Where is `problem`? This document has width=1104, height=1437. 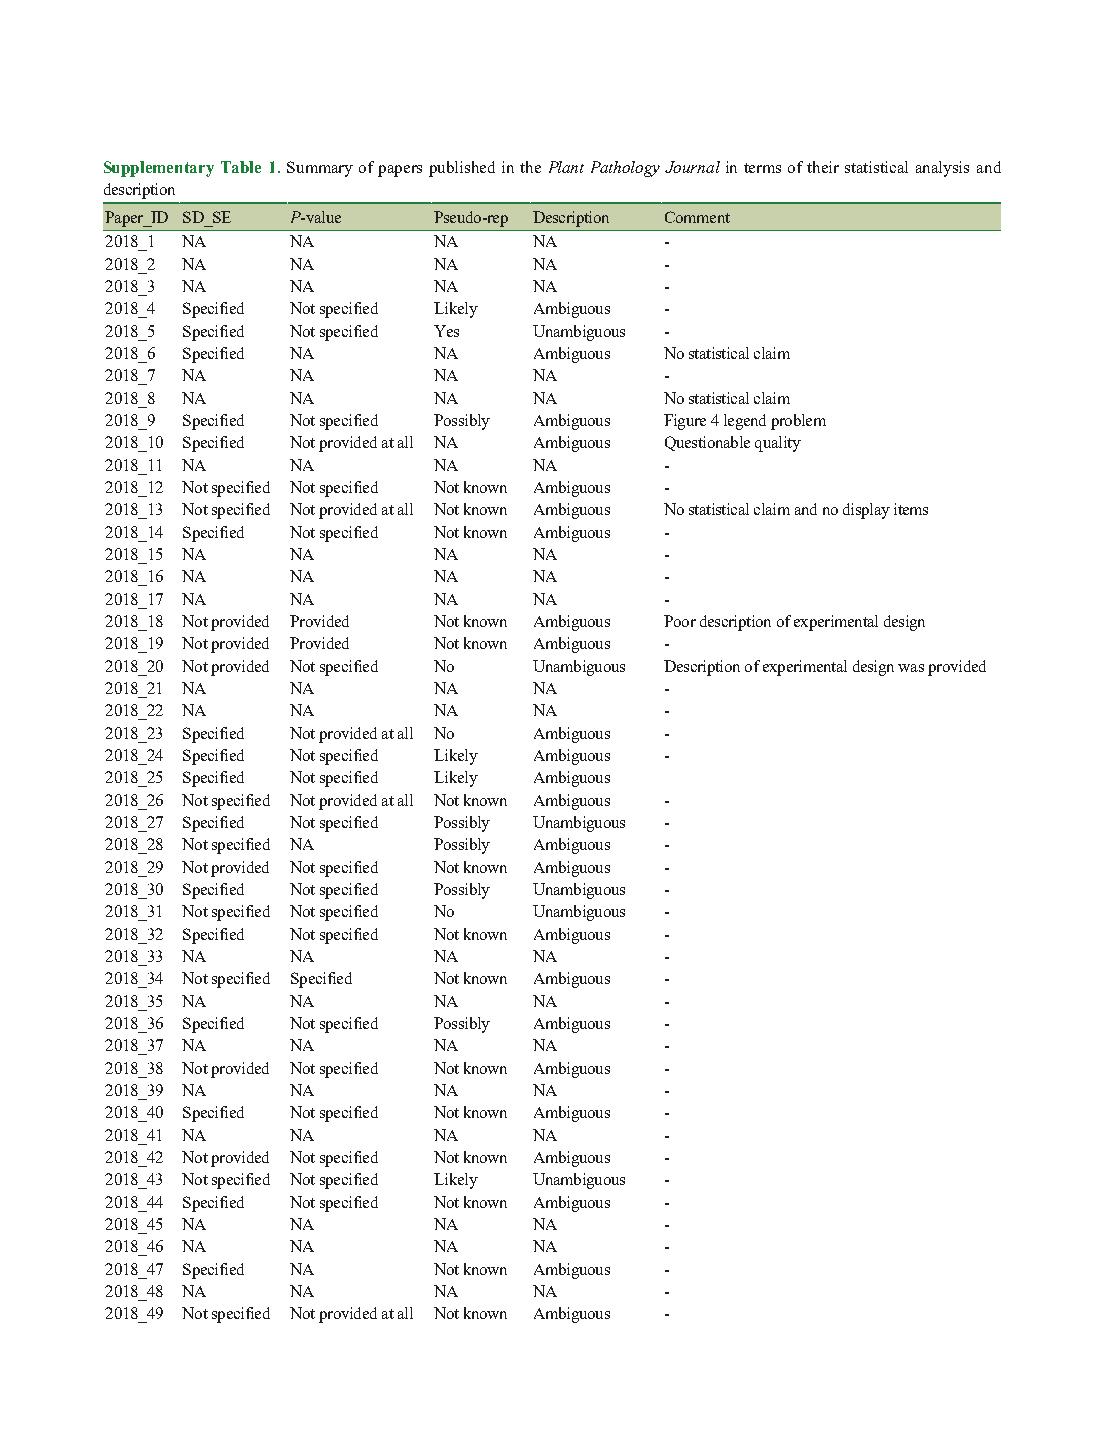 problem is located at coordinates (798, 422).
